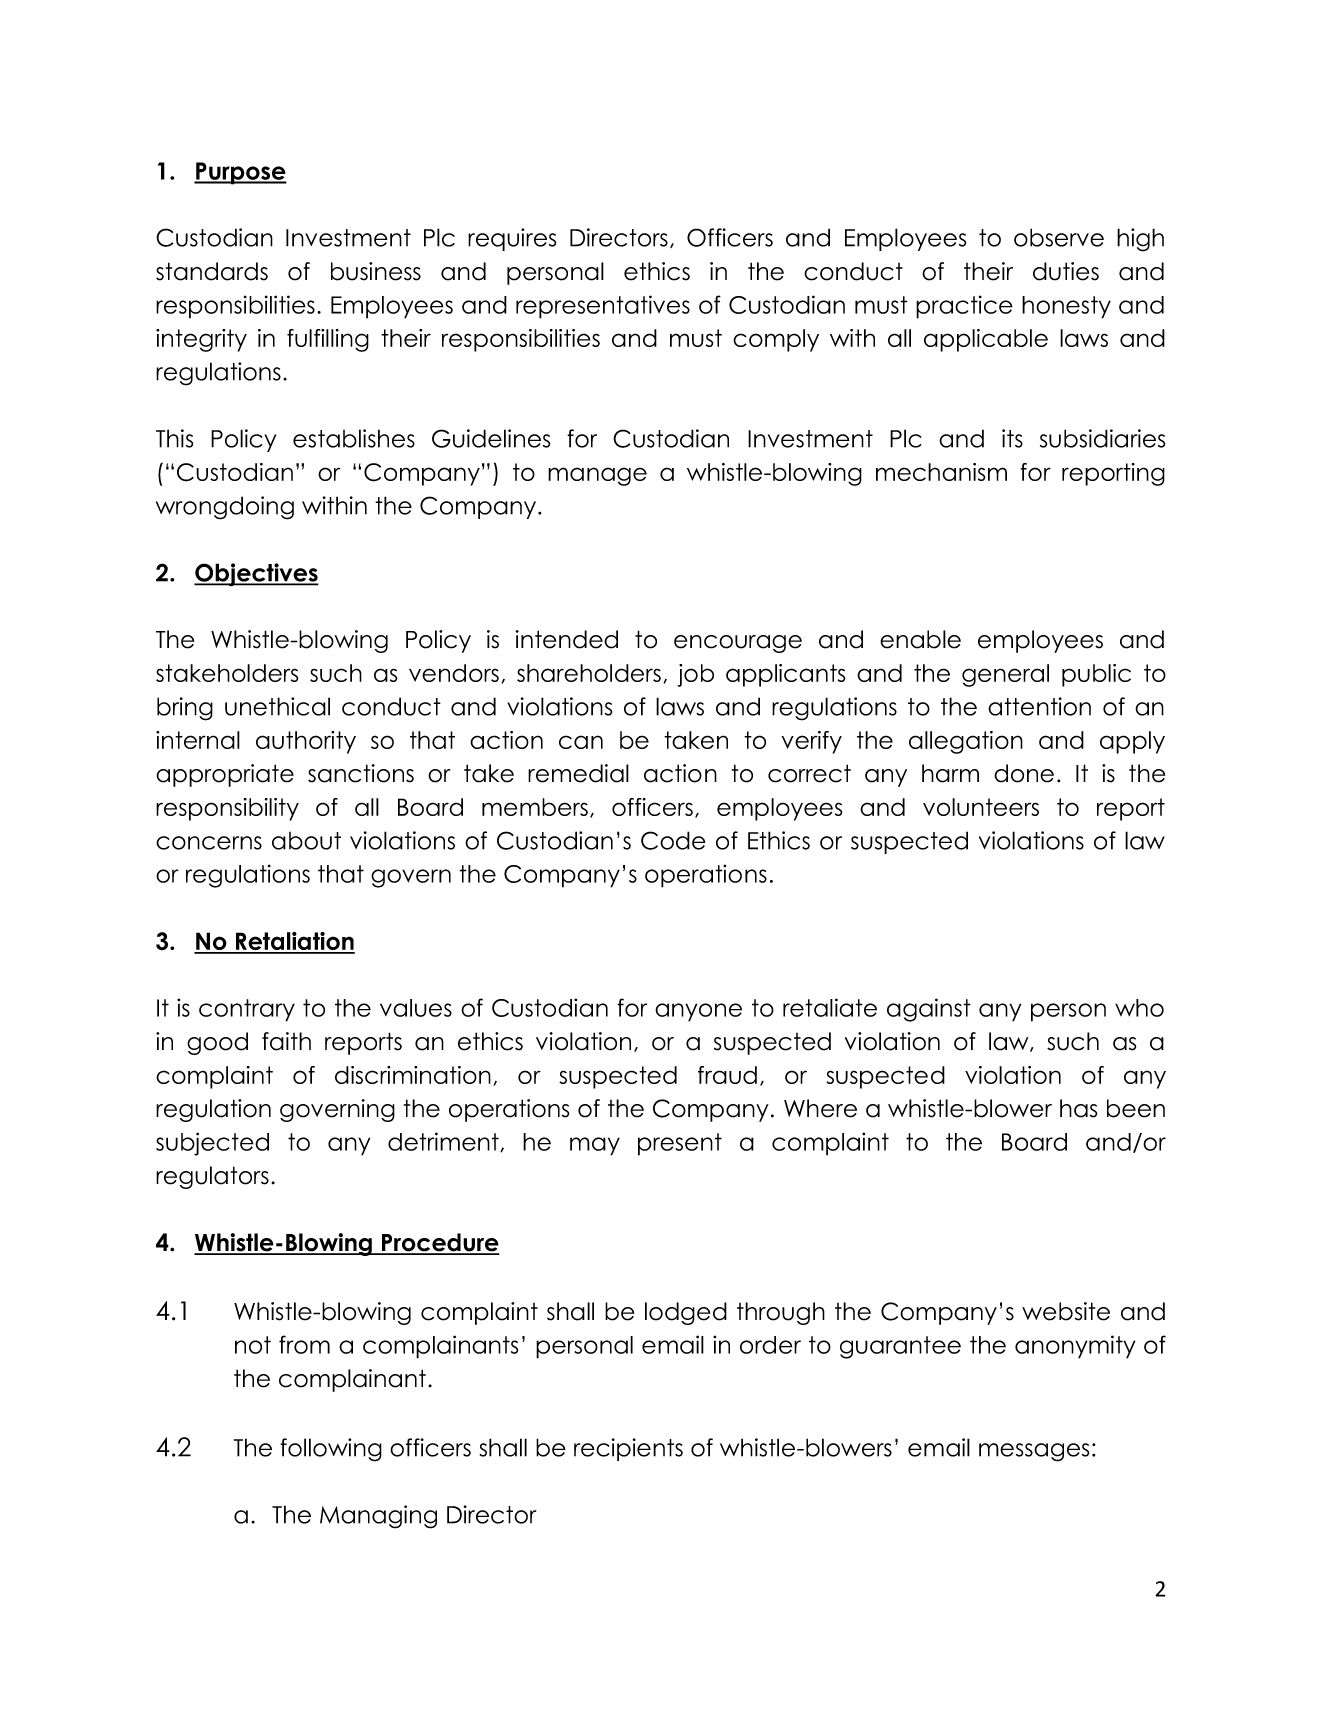 The height and width of the screenshot is (1710, 1322). I want to click on about, so click(306, 841).
